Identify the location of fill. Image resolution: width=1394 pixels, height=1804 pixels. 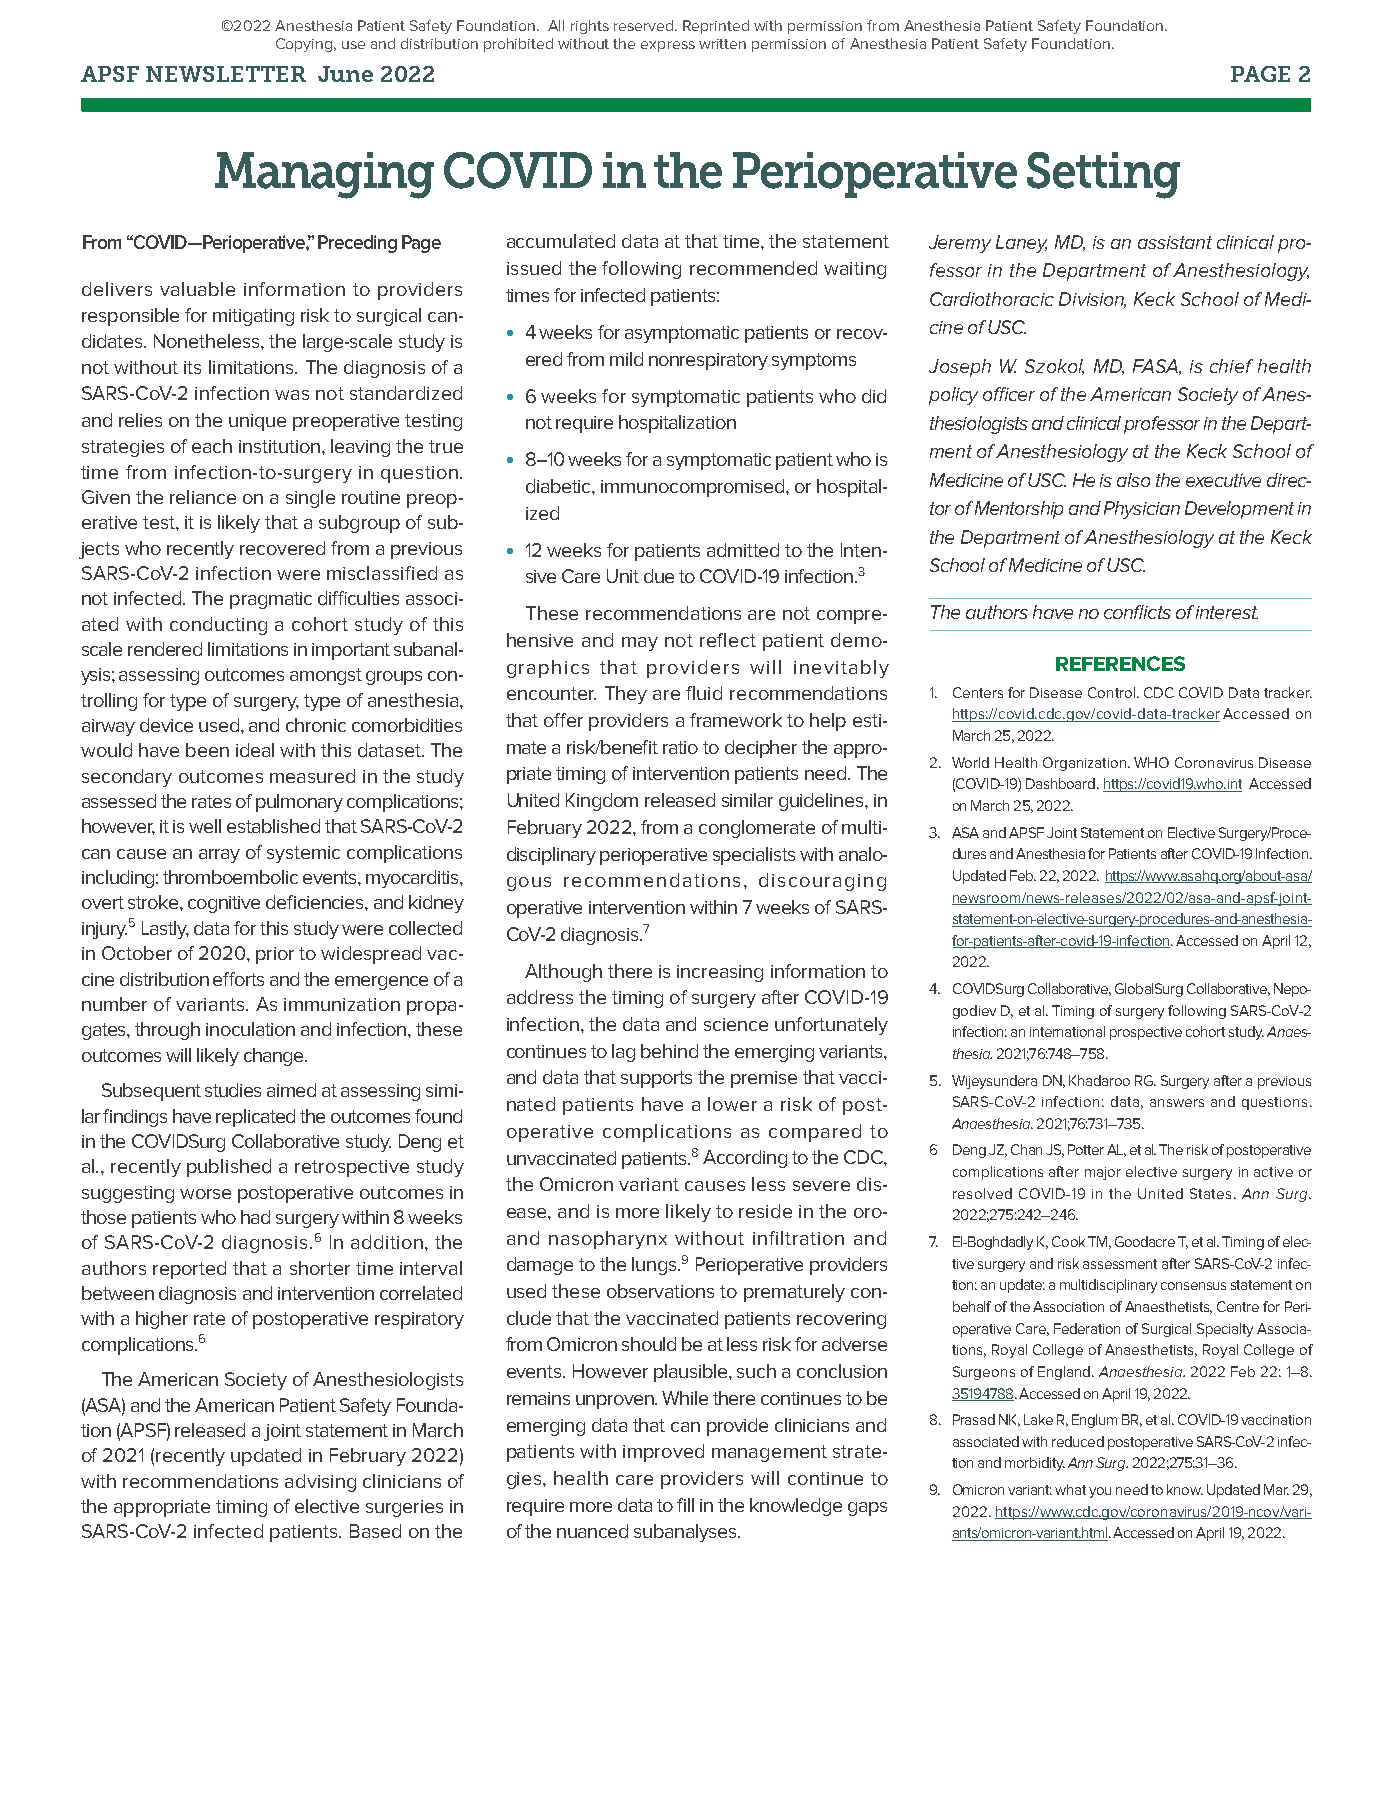
(685, 1505).
